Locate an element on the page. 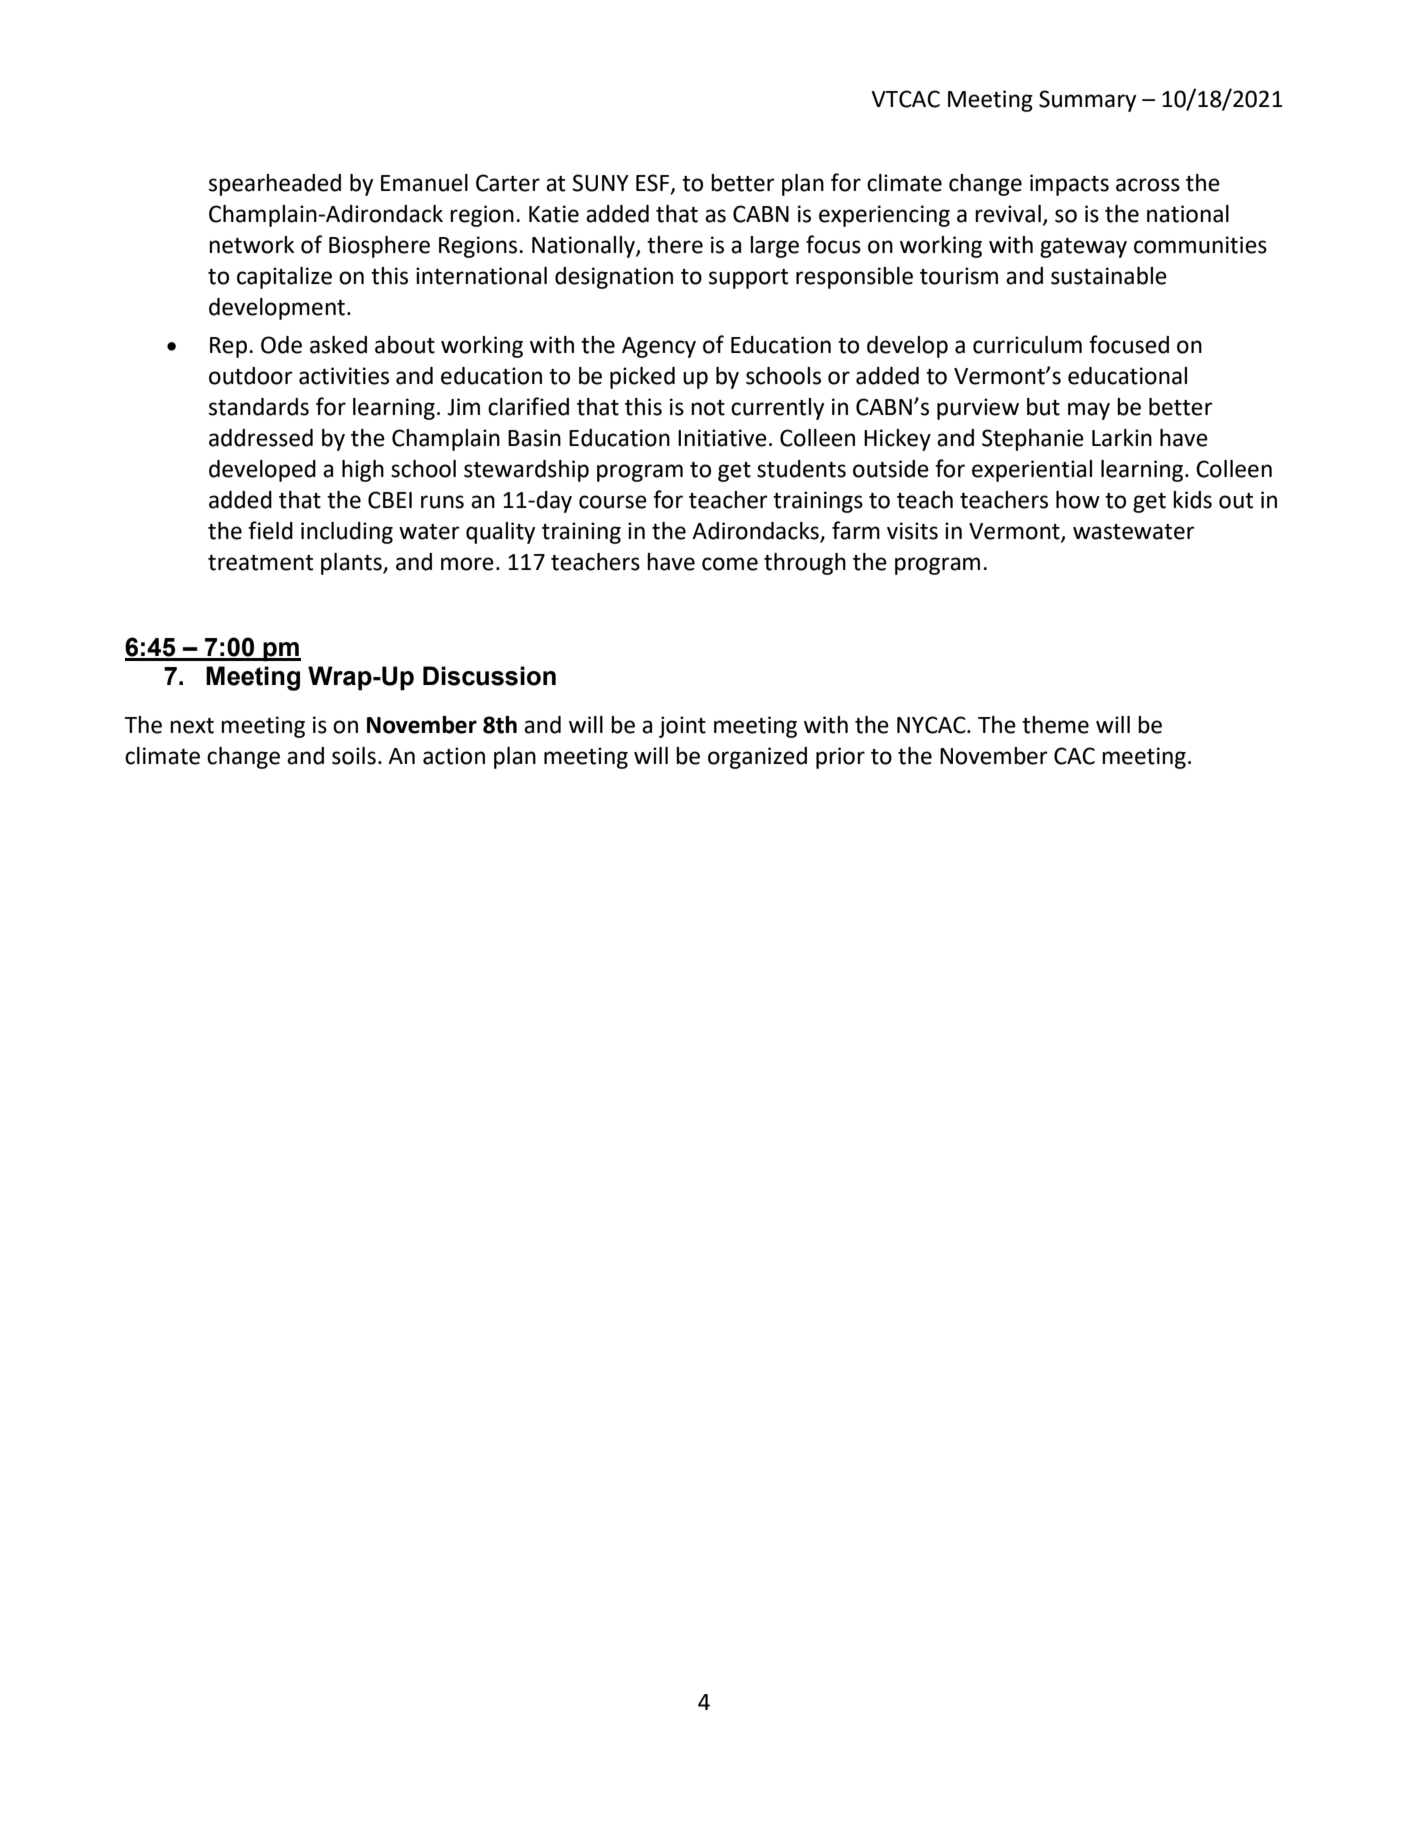 This image has height=1831, width=1415. curriculum is located at coordinates (1027, 345).
